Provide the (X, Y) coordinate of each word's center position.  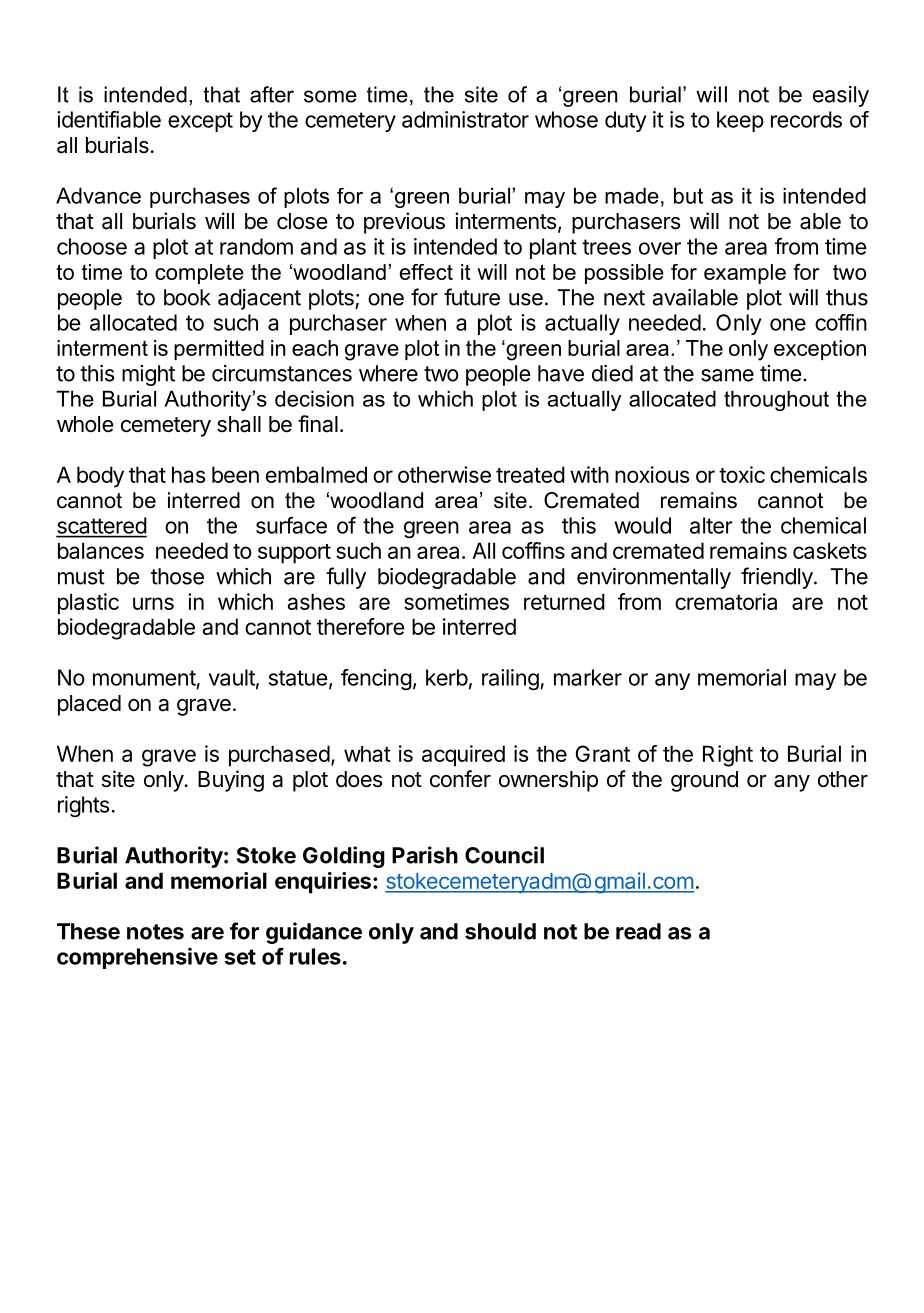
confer (460, 779)
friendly (777, 578)
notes (155, 932)
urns (153, 603)
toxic (742, 474)
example (745, 274)
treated (530, 474)
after (272, 94)
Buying (231, 781)
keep (740, 121)
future (472, 297)
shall (239, 424)
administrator (465, 119)
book (187, 297)
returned (564, 601)
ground (704, 781)
